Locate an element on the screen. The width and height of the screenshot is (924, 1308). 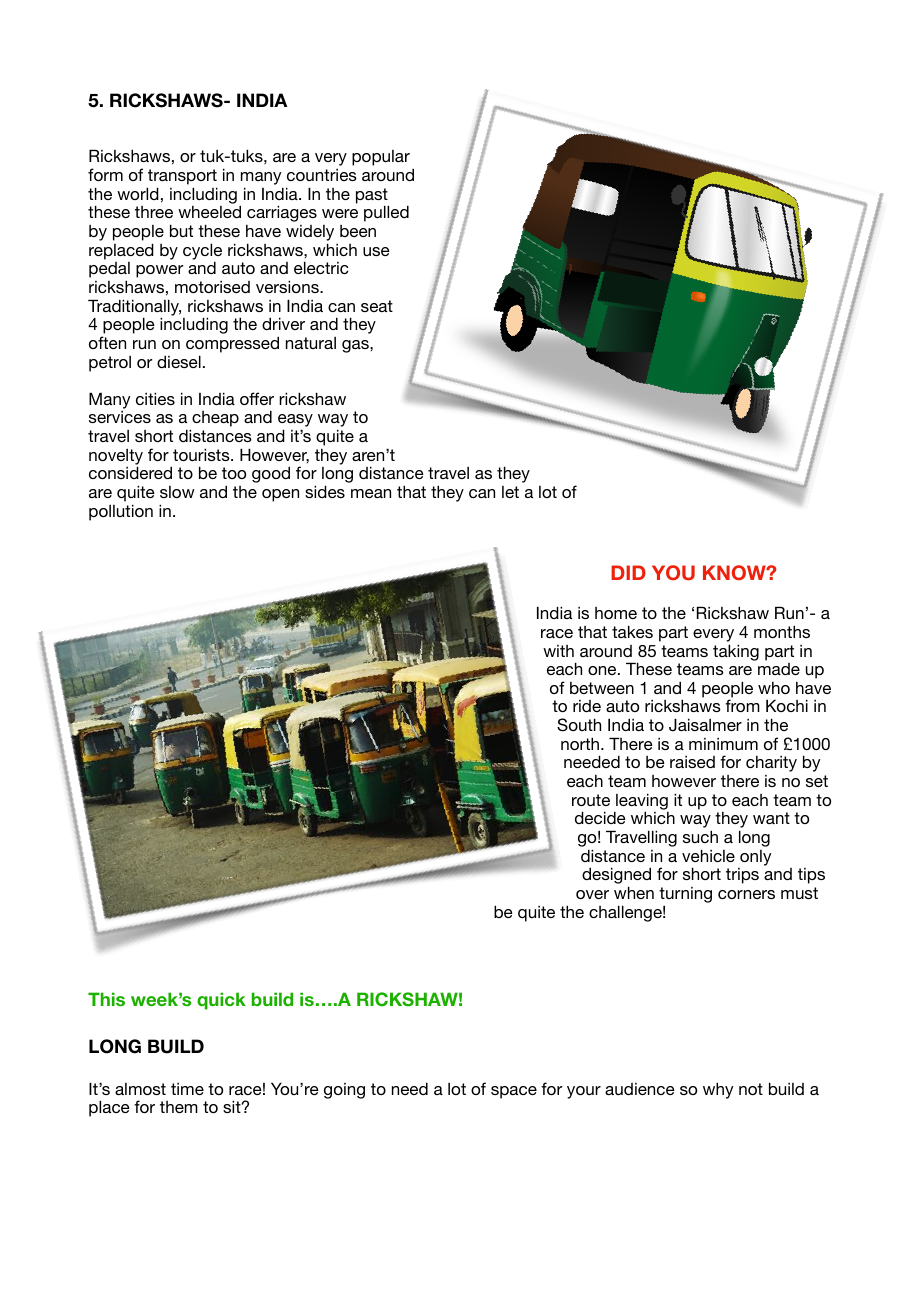
pulled is located at coordinates (386, 213).
